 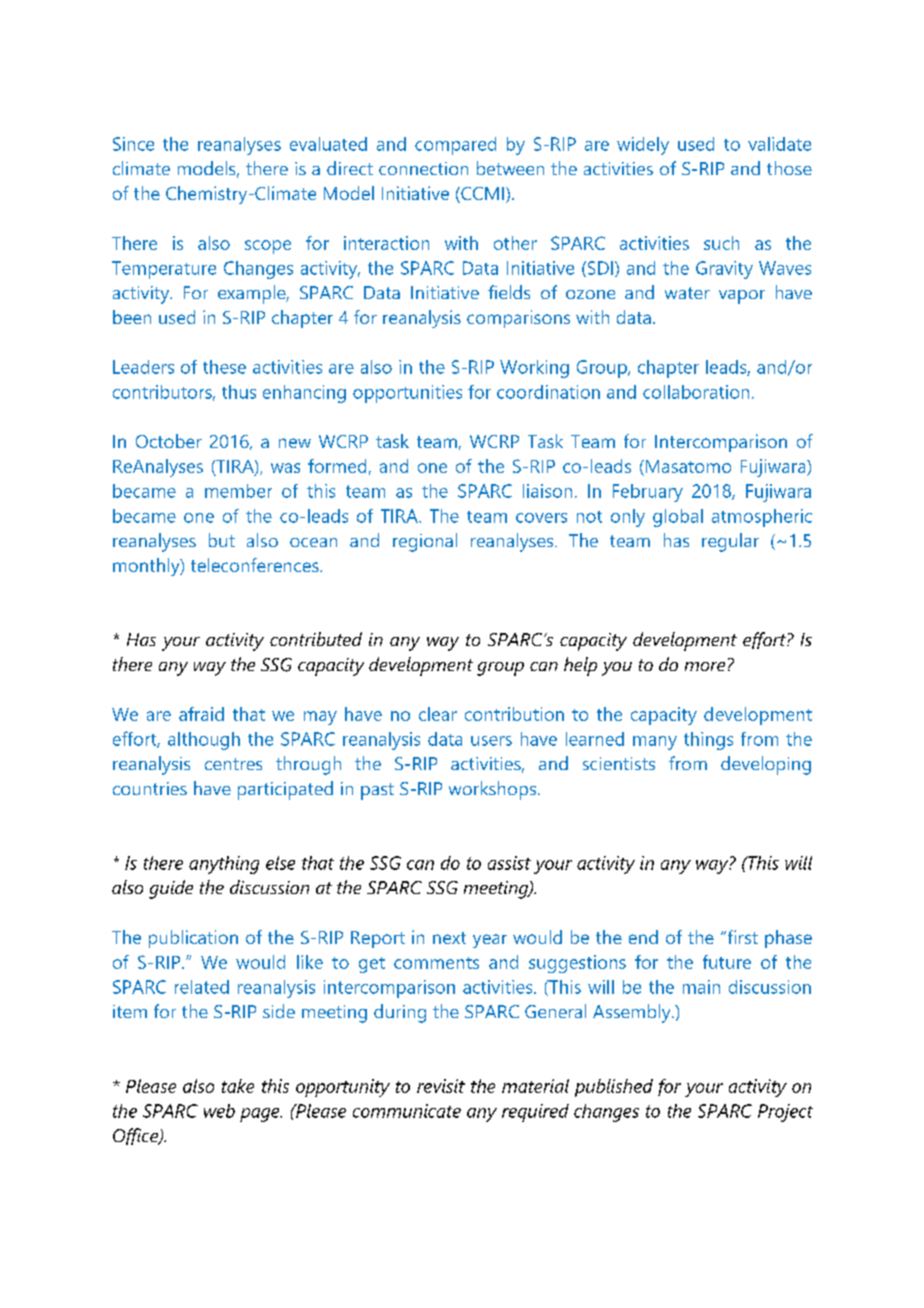 What do you see at coordinates (233, 764) in the screenshot?
I see `centres` at bounding box center [233, 764].
